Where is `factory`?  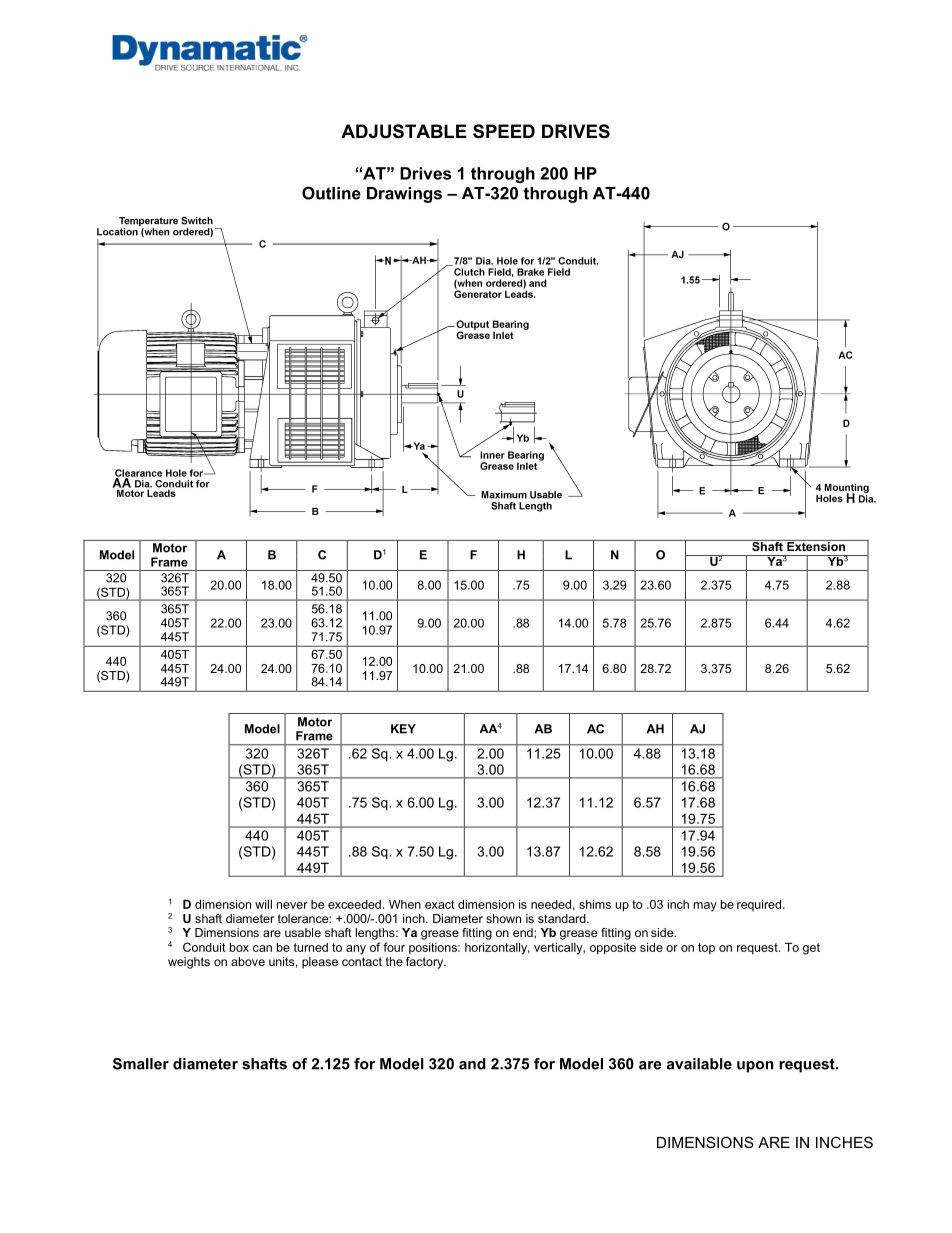 factory is located at coordinates (426, 963).
